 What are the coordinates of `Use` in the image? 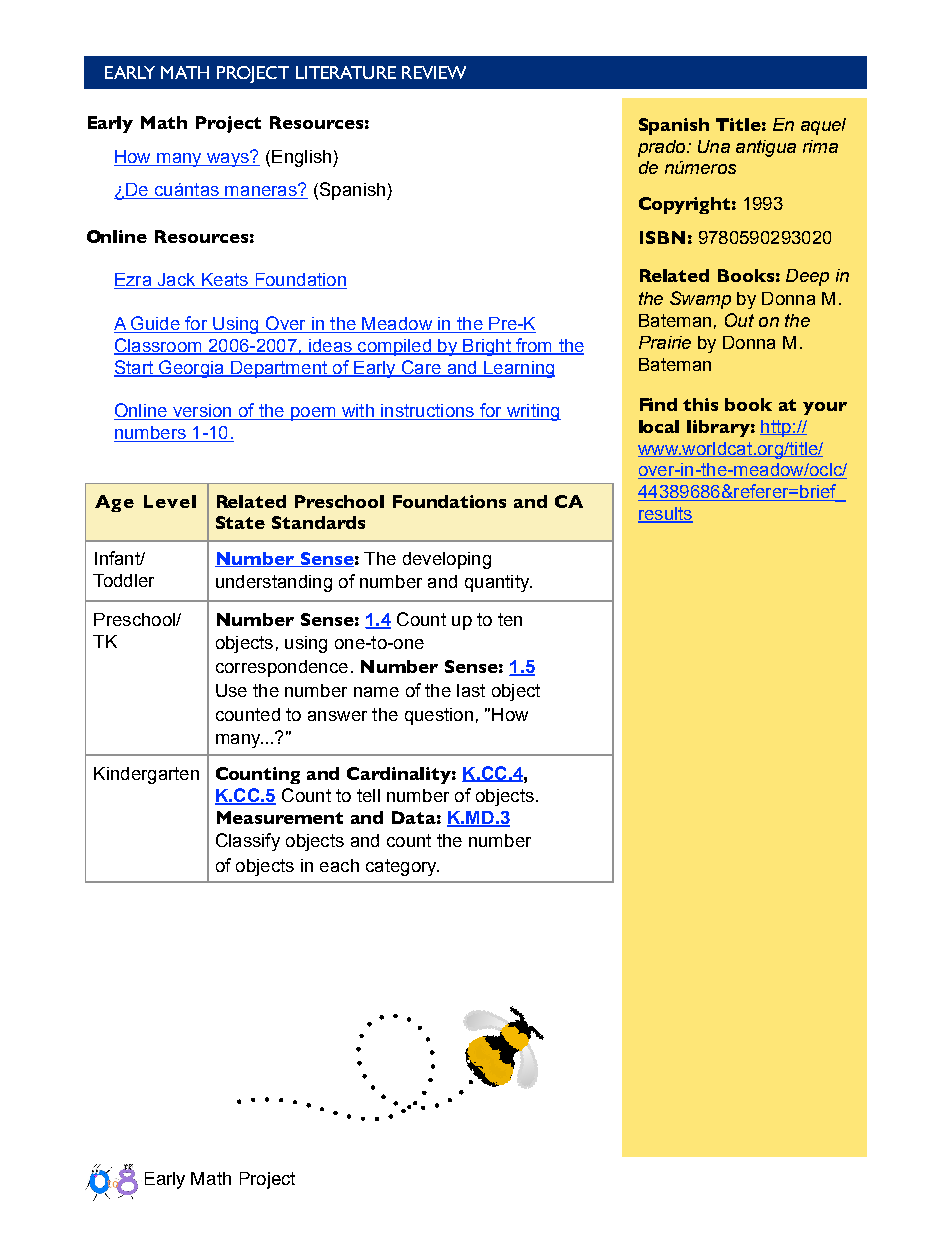 It's located at (231, 690).
